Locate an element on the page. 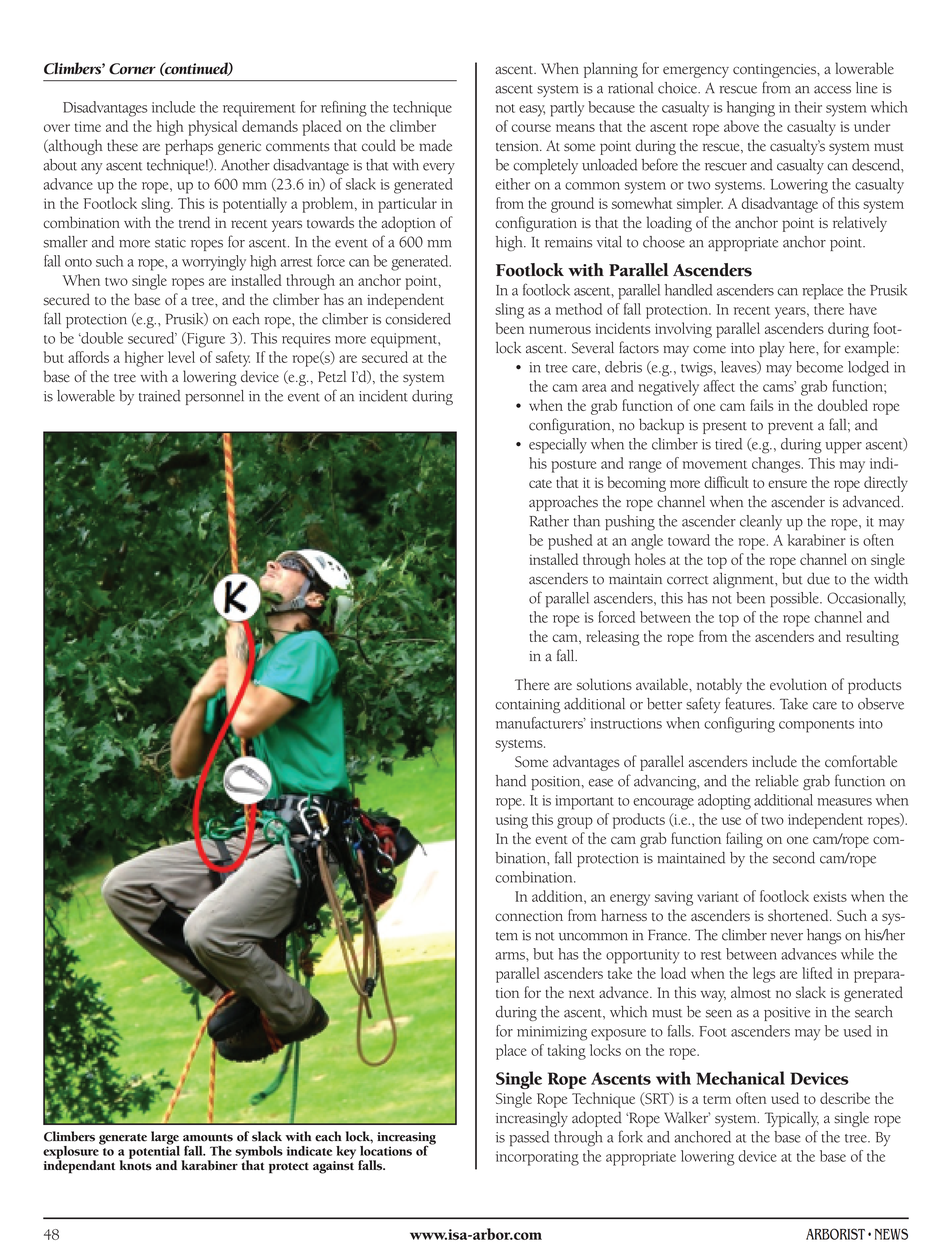  Corner is located at coordinates (132, 69).
